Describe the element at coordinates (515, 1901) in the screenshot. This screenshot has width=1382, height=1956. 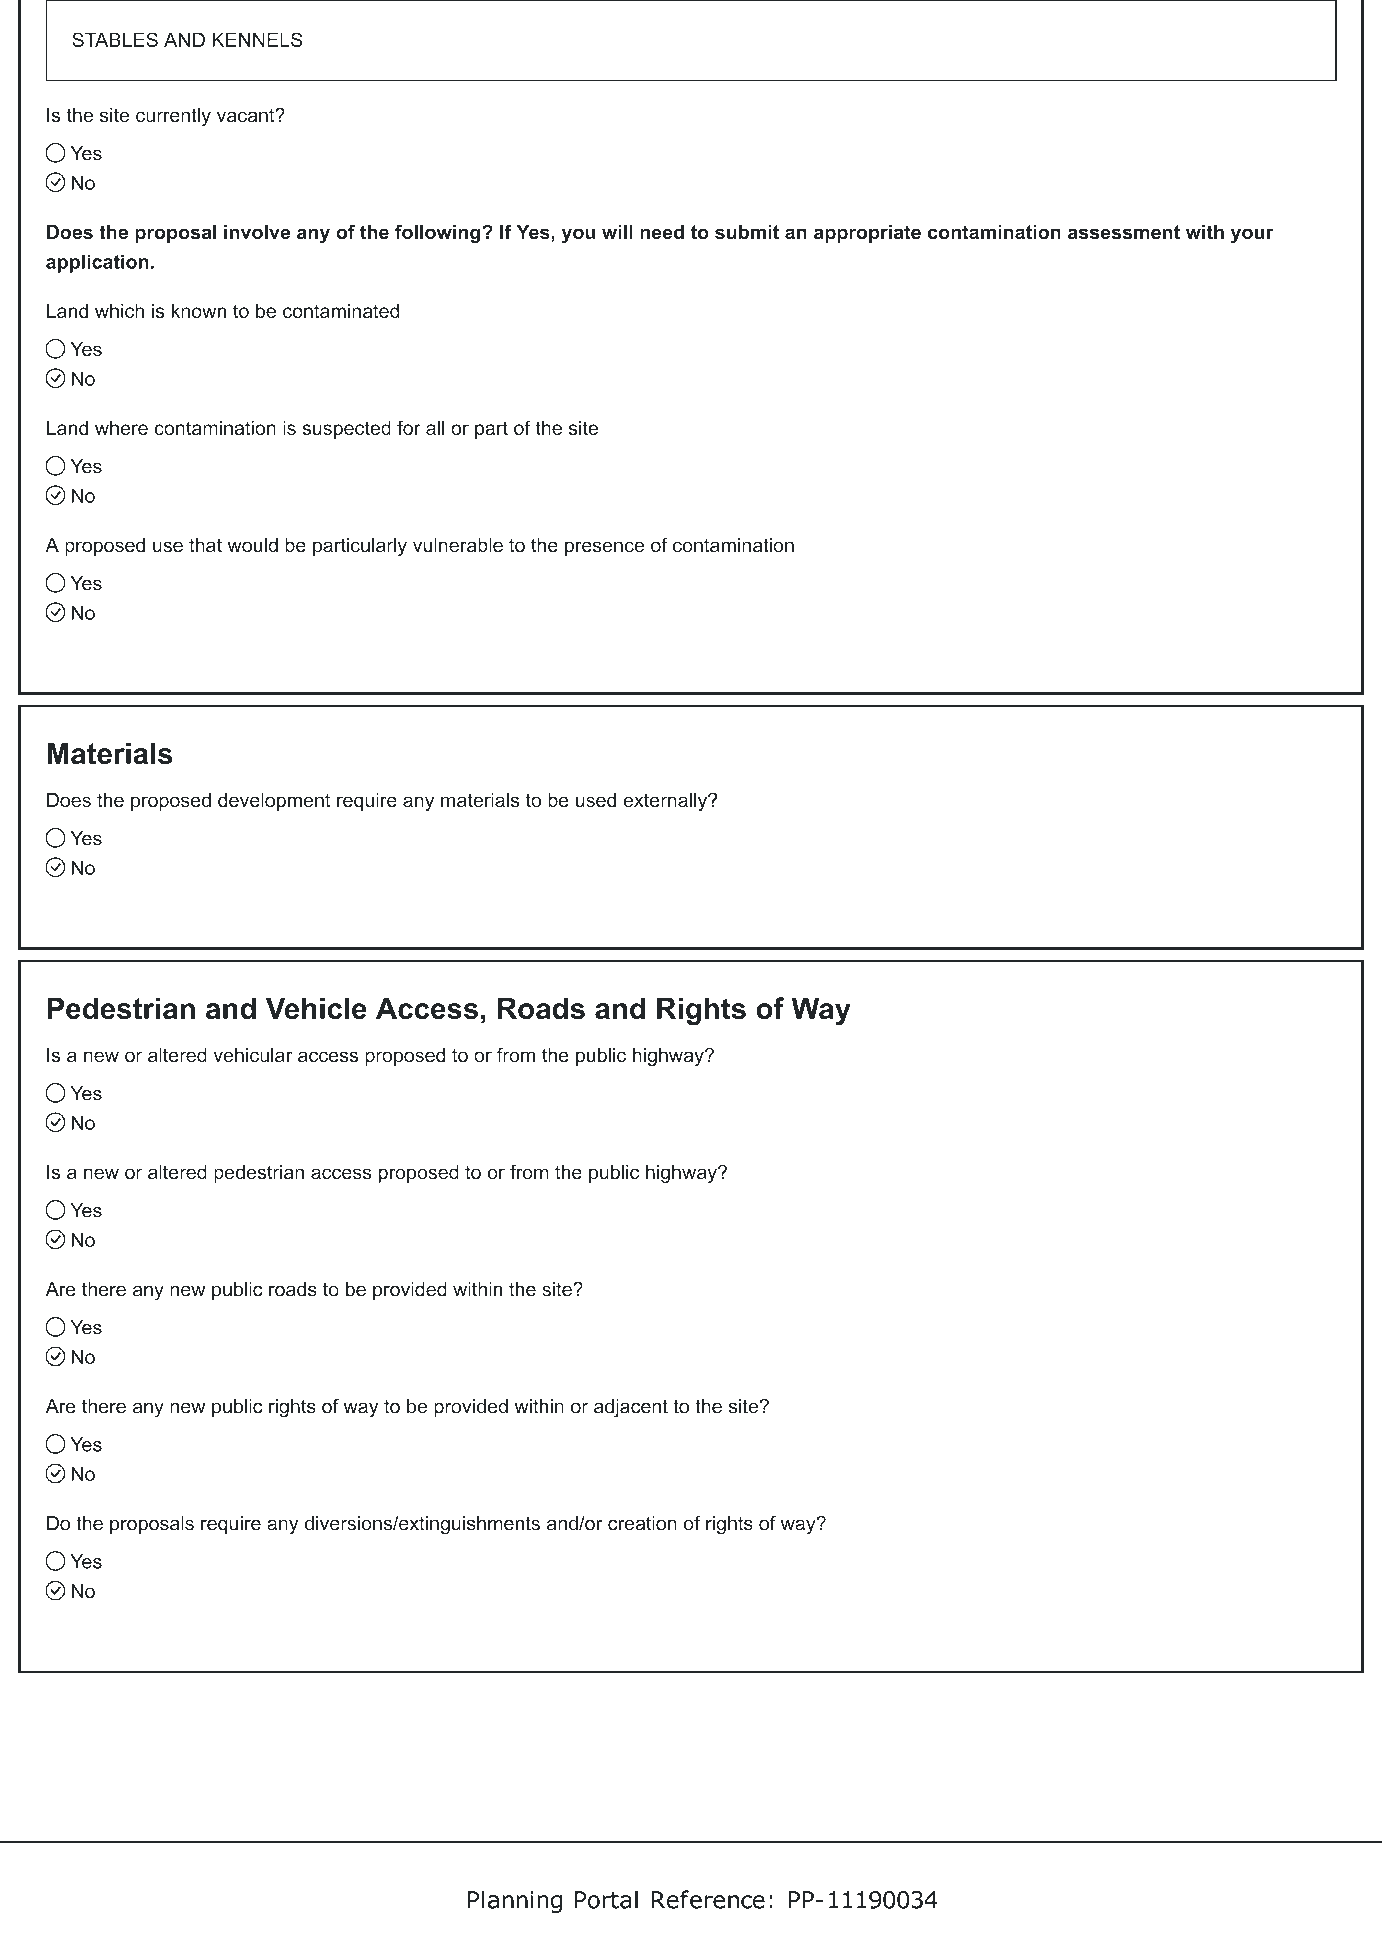
I see `Planning` at that location.
